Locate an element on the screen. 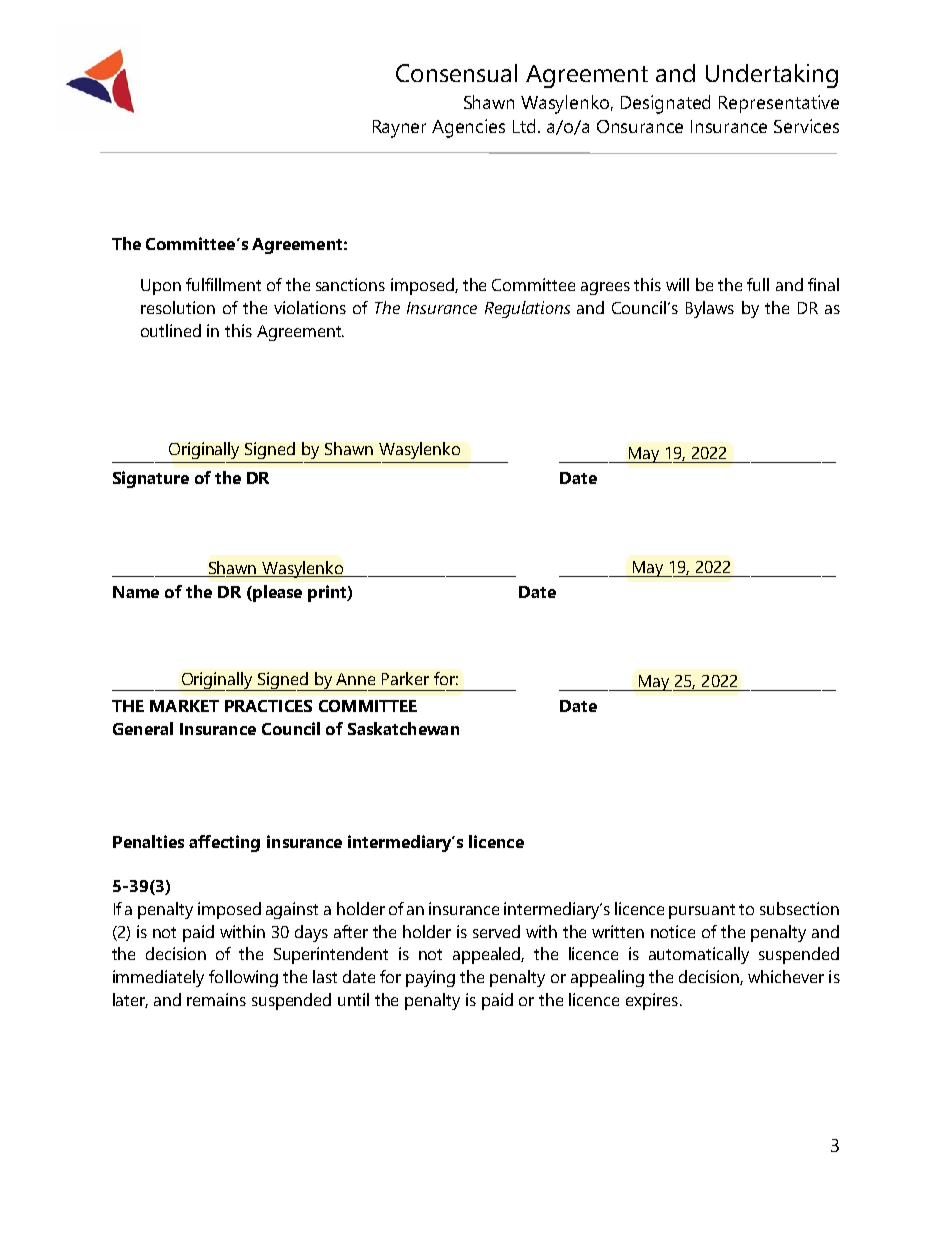 The height and width of the screenshot is (1233, 952). resolution is located at coordinates (178, 307).
